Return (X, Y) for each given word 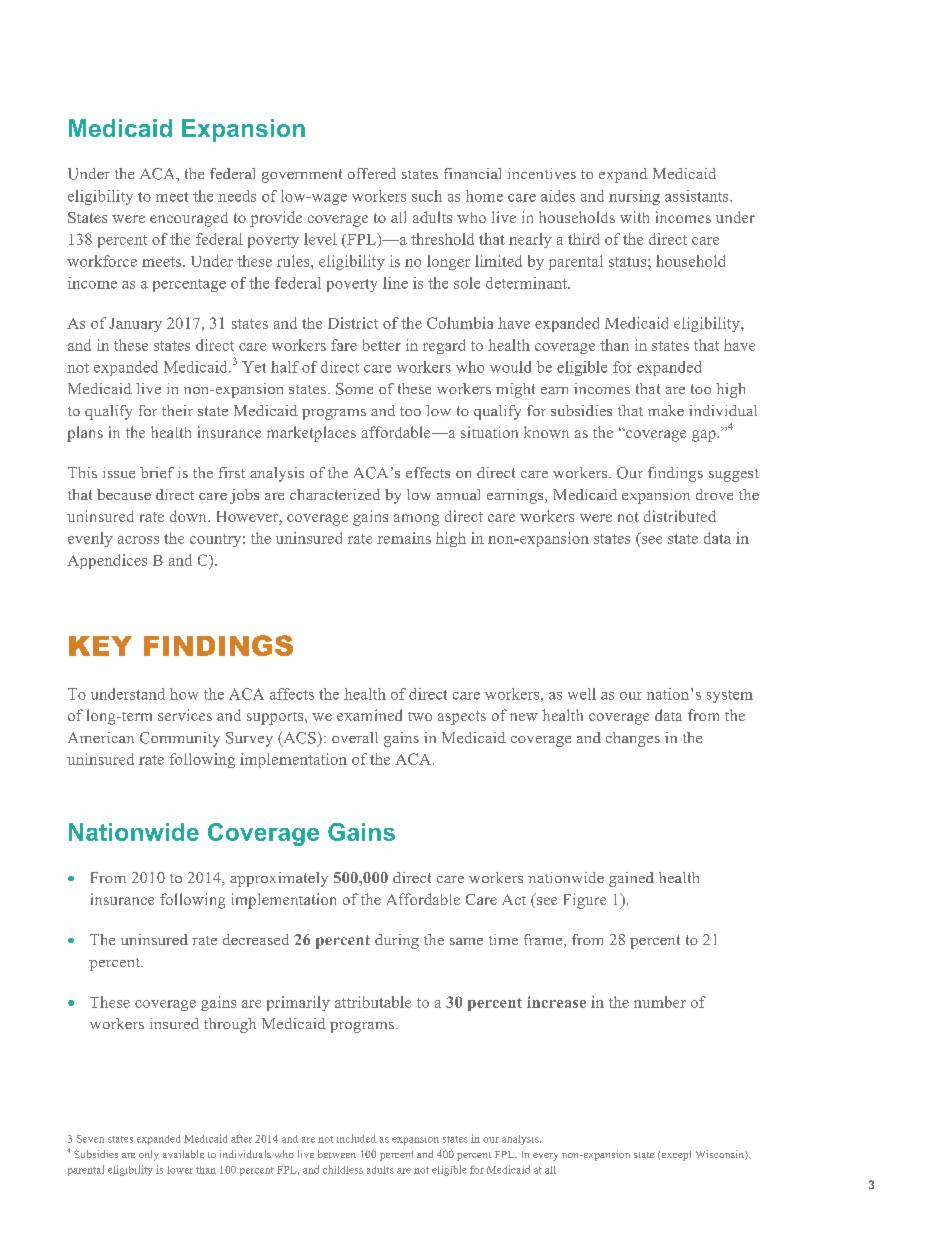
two (420, 716)
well (582, 694)
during (397, 941)
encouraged (189, 219)
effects (428, 472)
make (666, 410)
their (177, 410)
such (427, 196)
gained (631, 879)
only (149, 1155)
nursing (634, 197)
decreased (256, 939)
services (185, 715)
